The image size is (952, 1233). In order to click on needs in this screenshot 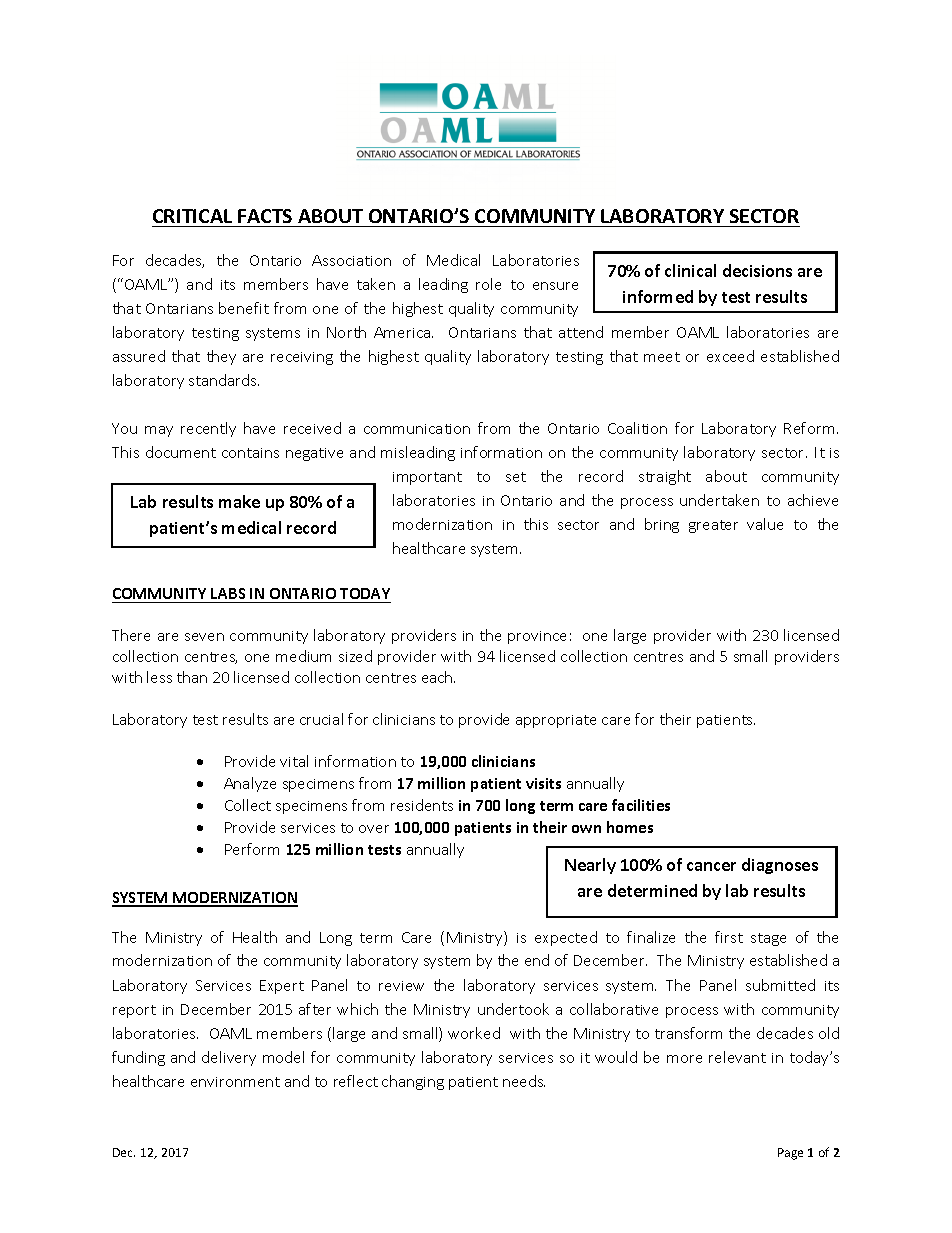, I will do `click(524, 1081)`.
